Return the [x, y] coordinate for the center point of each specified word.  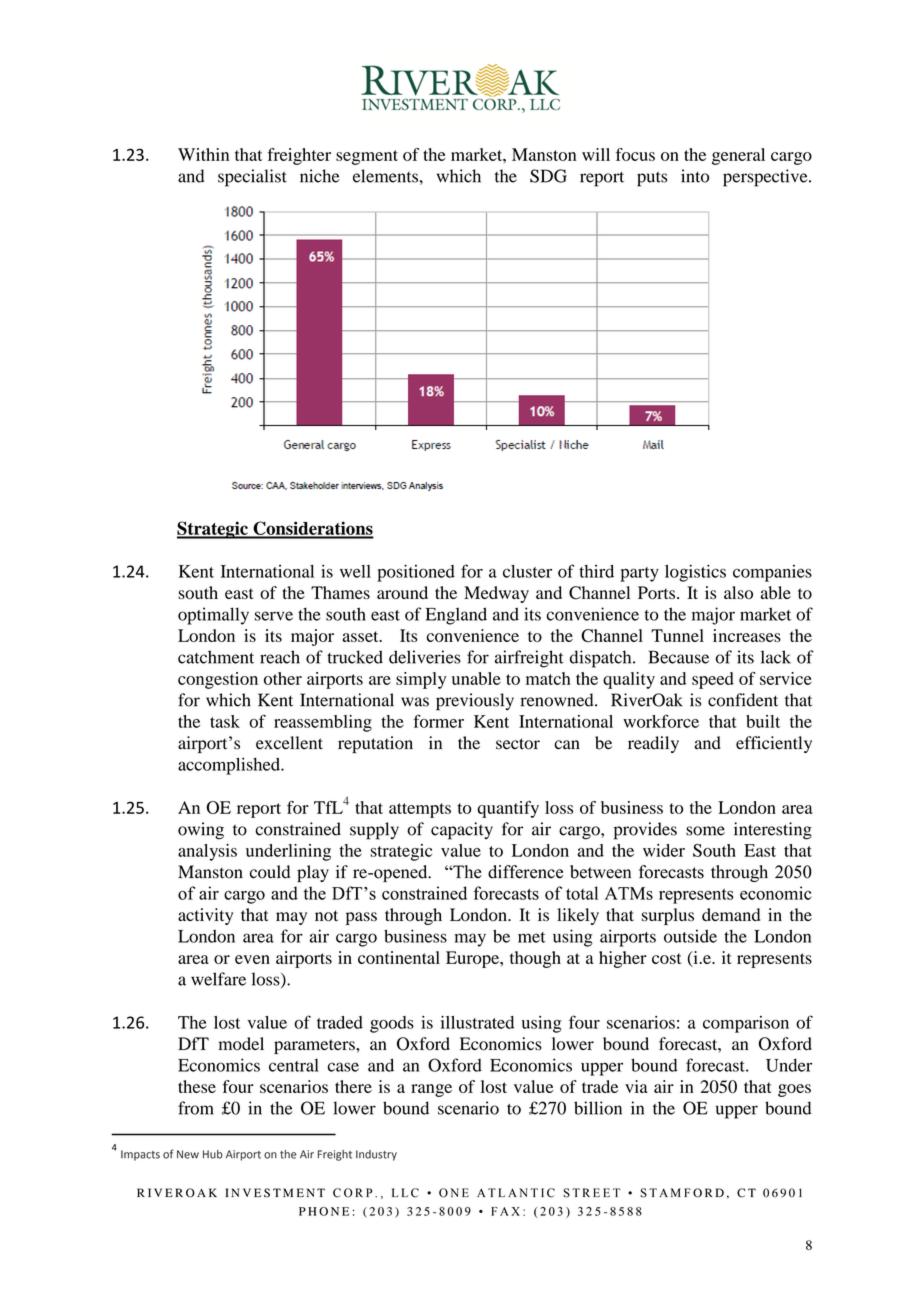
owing [201, 831]
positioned [416, 573]
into [695, 176]
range [431, 1090]
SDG [548, 176]
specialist [252, 178]
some [705, 831]
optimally [213, 616]
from [196, 1108]
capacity [462, 831]
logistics [695, 573]
